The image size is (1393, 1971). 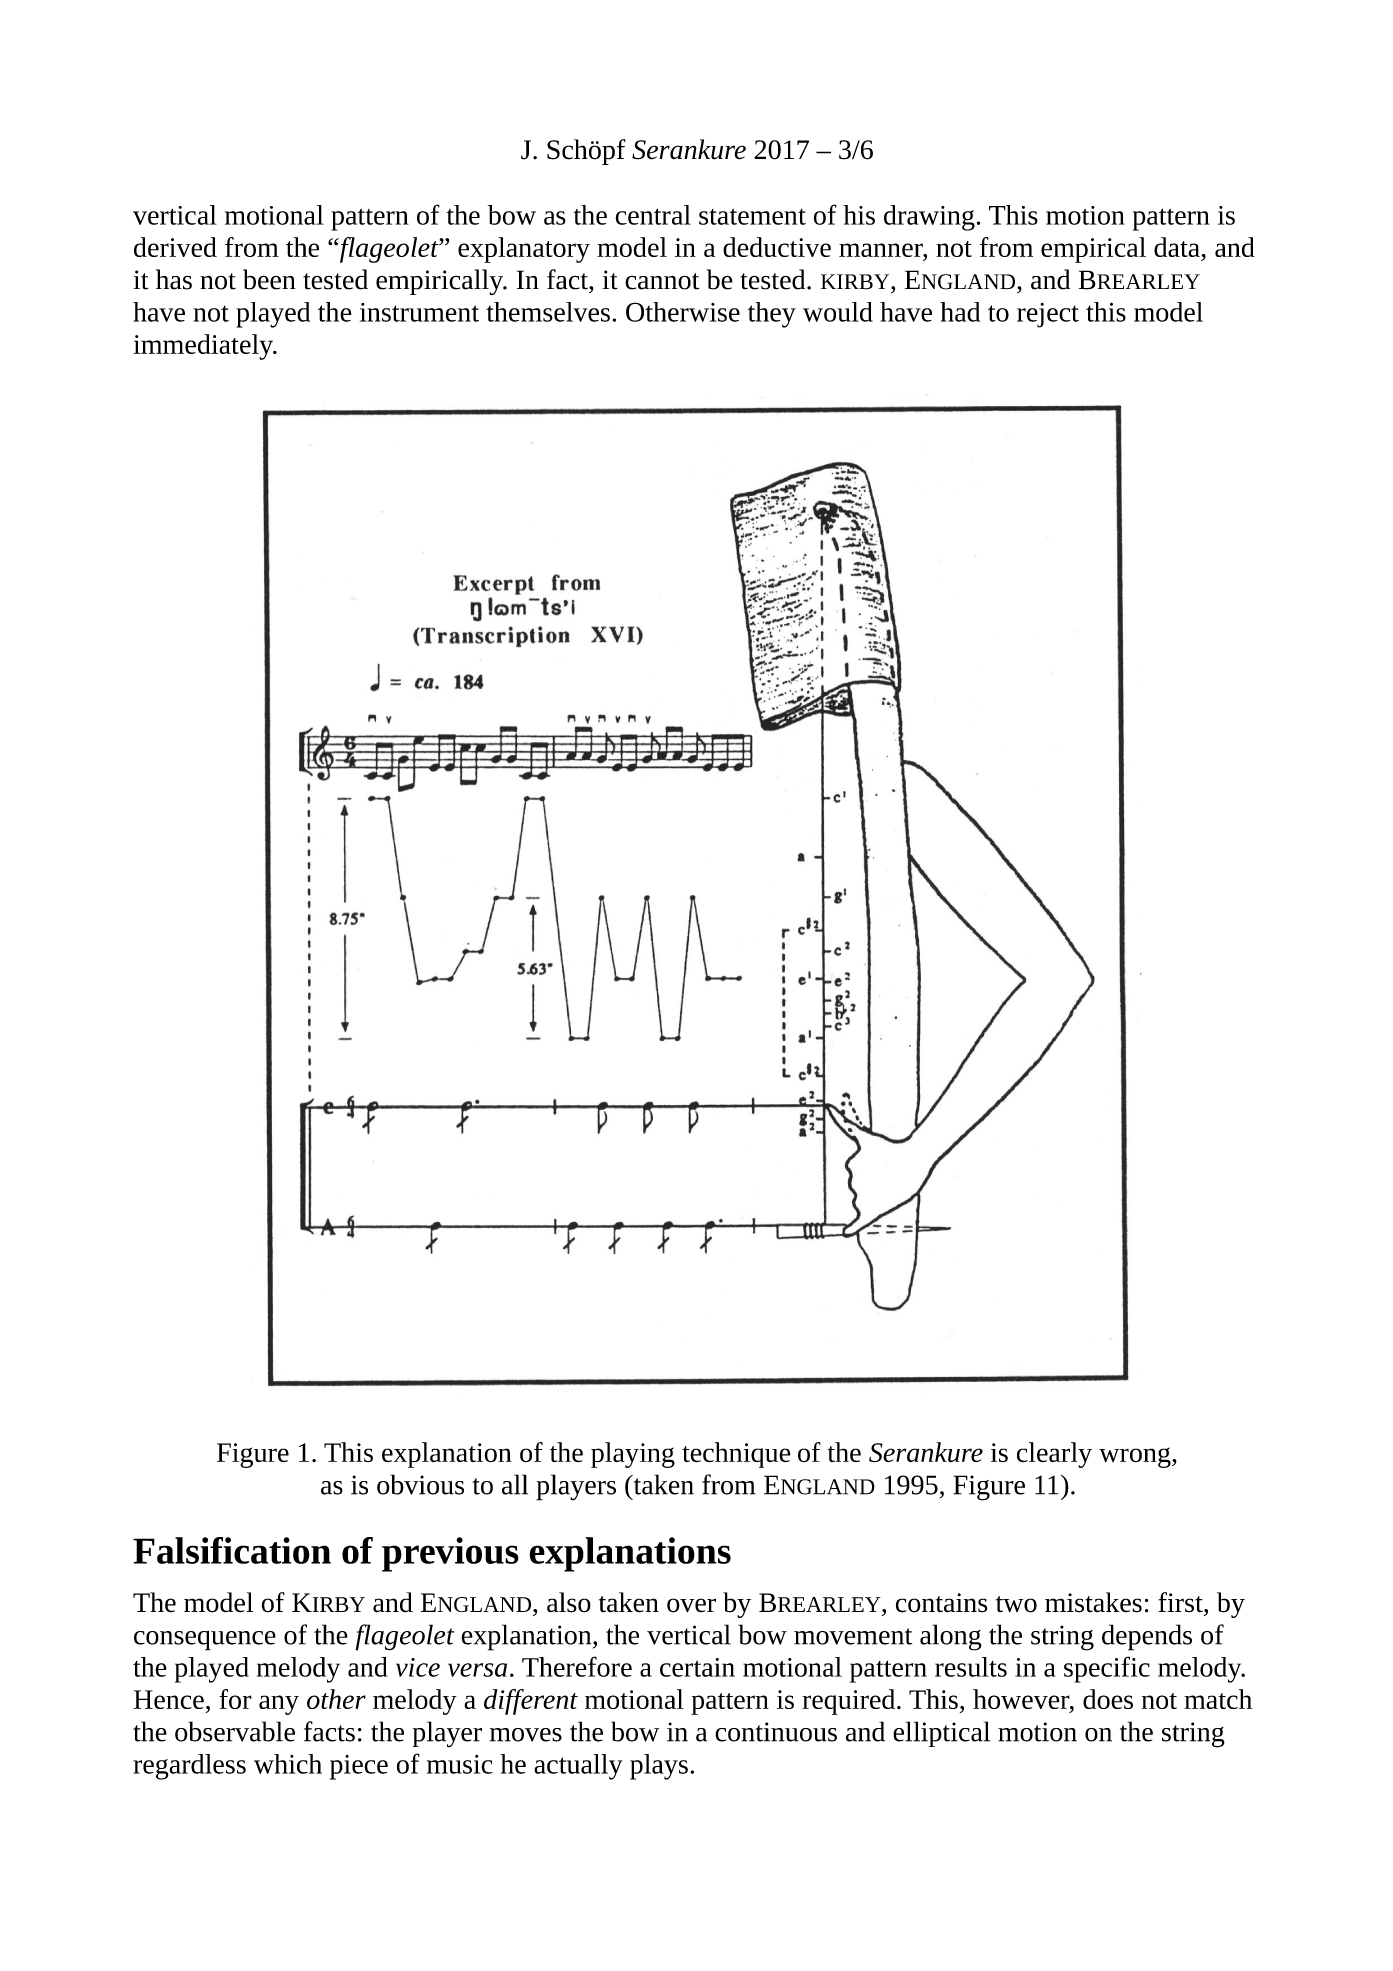 What do you see at coordinates (204, 347) in the screenshot?
I see `immediately` at bounding box center [204, 347].
